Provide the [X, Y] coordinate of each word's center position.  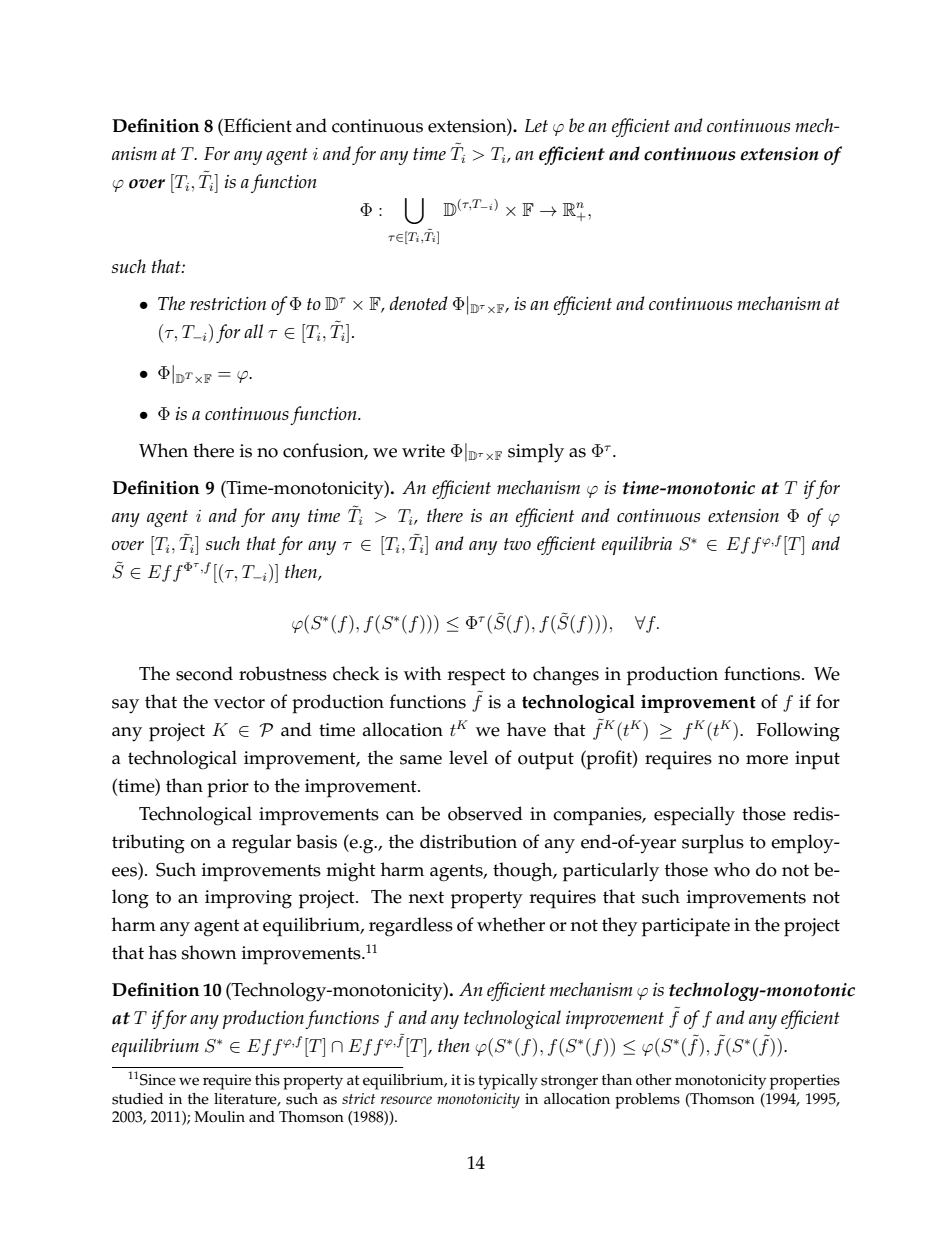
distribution [468, 841]
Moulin [219, 1117]
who [732, 869]
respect [477, 677]
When [163, 450]
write [423, 451]
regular [261, 844]
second [204, 673]
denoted [419, 303]
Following [798, 732]
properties [805, 1082]
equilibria [637, 545]
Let [536, 125]
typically [508, 1082]
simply [536, 453]
